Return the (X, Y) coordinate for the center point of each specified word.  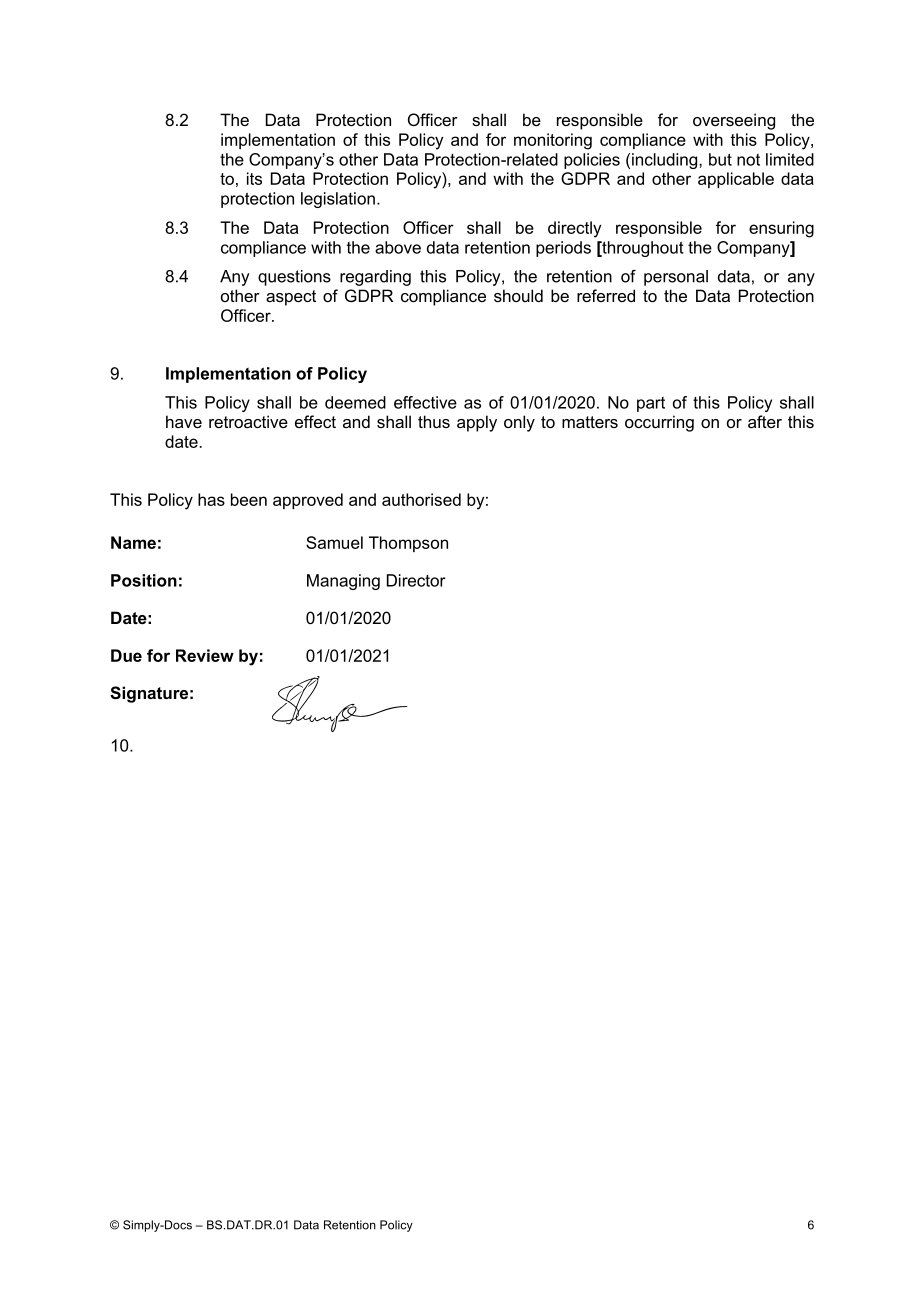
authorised (421, 499)
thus (434, 421)
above (398, 247)
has (211, 499)
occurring (659, 423)
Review (205, 655)
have (184, 421)
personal (676, 278)
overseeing (734, 121)
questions (294, 278)
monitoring (553, 141)
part (651, 404)
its (254, 178)
